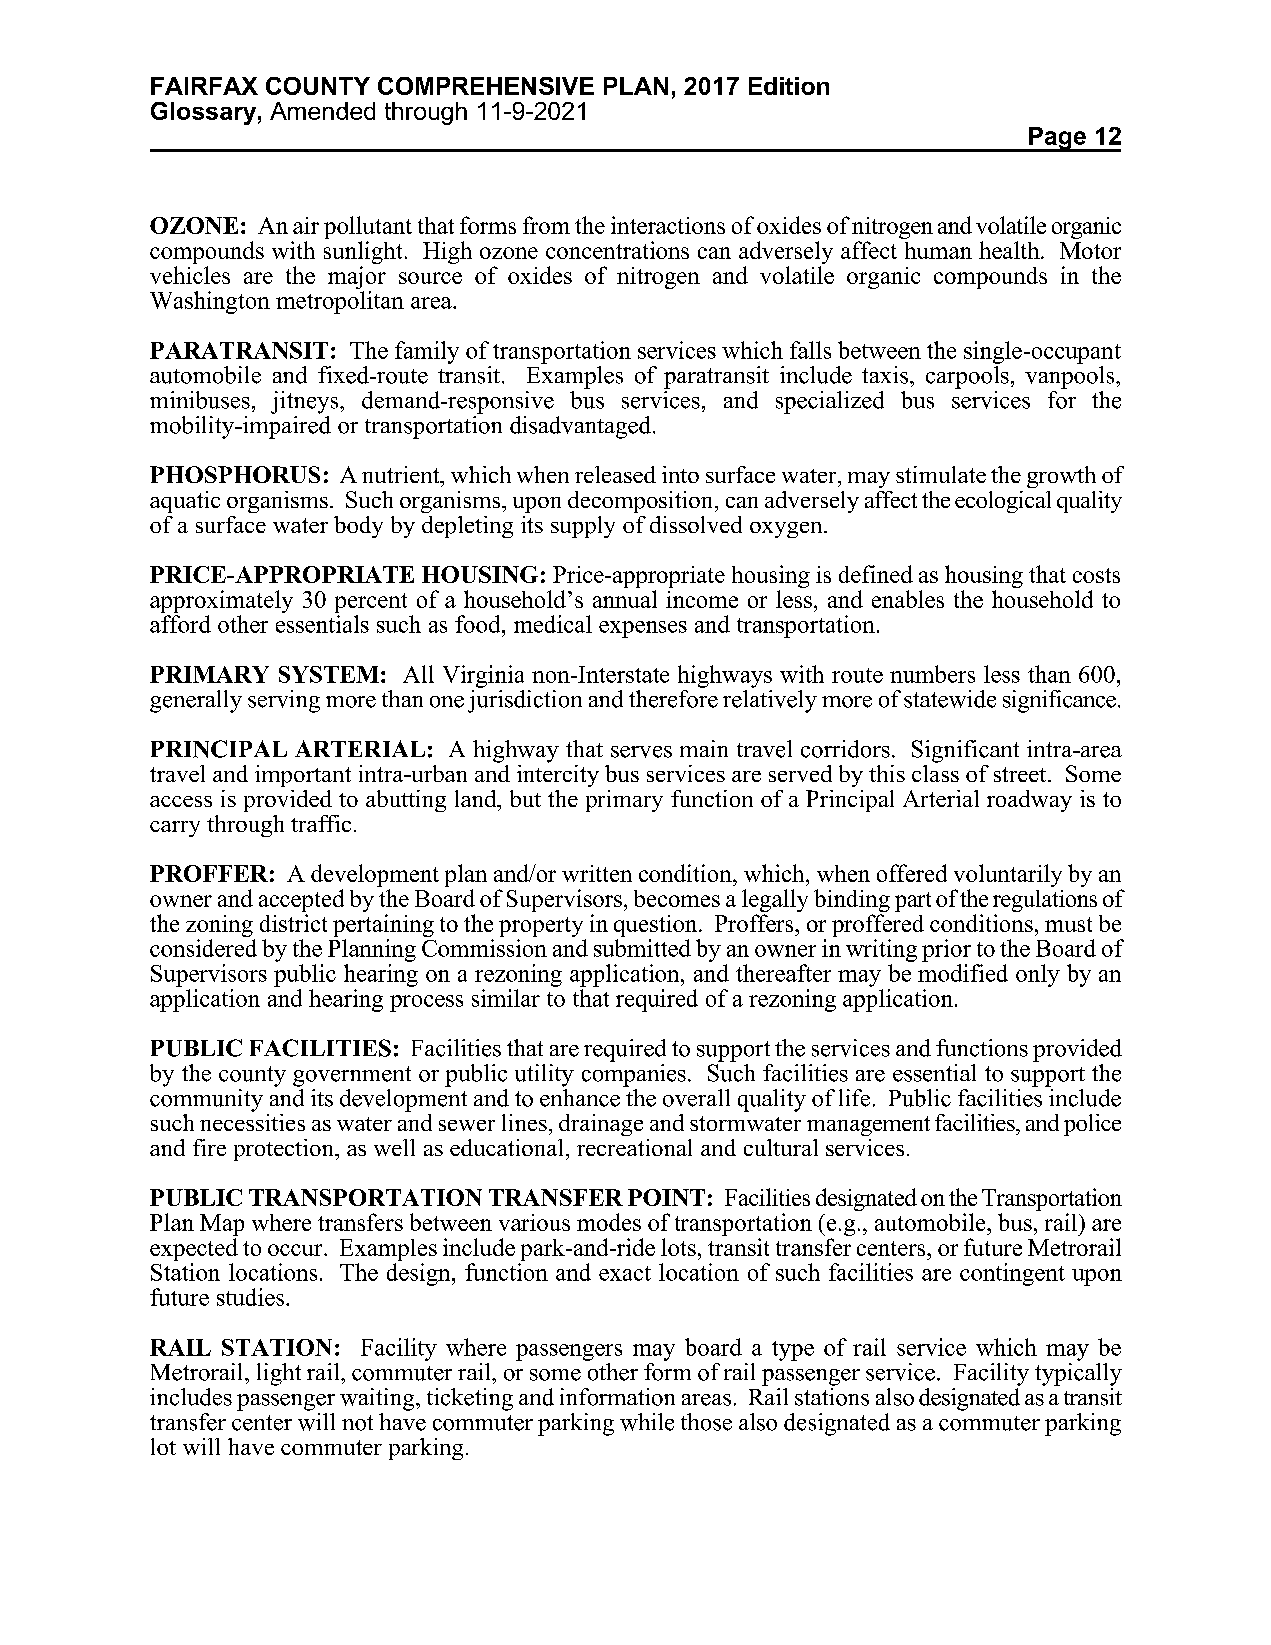  Describe the element at coordinates (1008, 877) in the page. I see `voluntarily` at that location.
